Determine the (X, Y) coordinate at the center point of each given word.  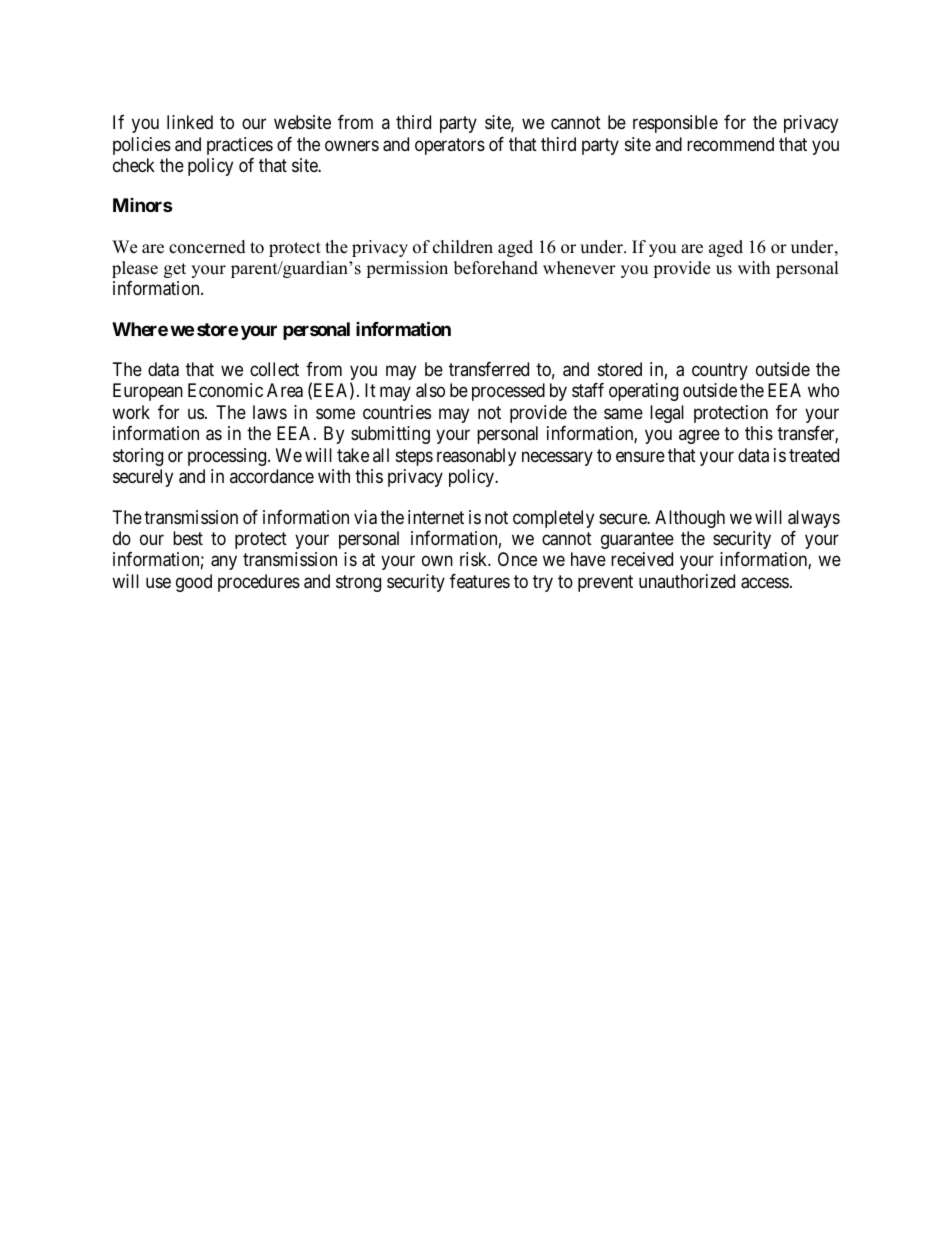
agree (699, 437)
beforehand (496, 268)
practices (240, 146)
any (224, 563)
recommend (730, 144)
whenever (579, 268)
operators (450, 146)
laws (270, 412)
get (175, 270)
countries (397, 412)
